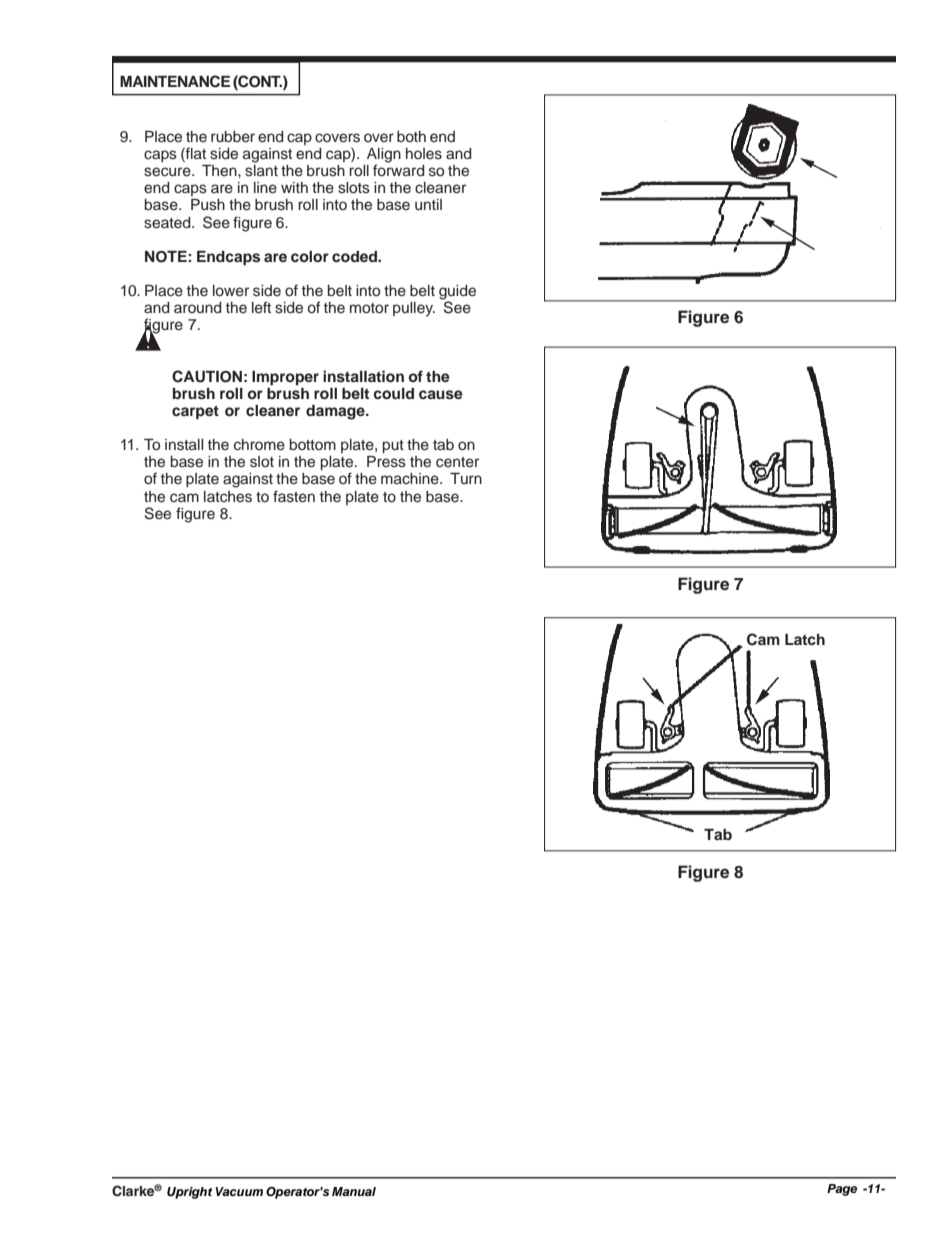  Describe the element at coordinates (294, 496) in the image. I see `fasten` at that location.
